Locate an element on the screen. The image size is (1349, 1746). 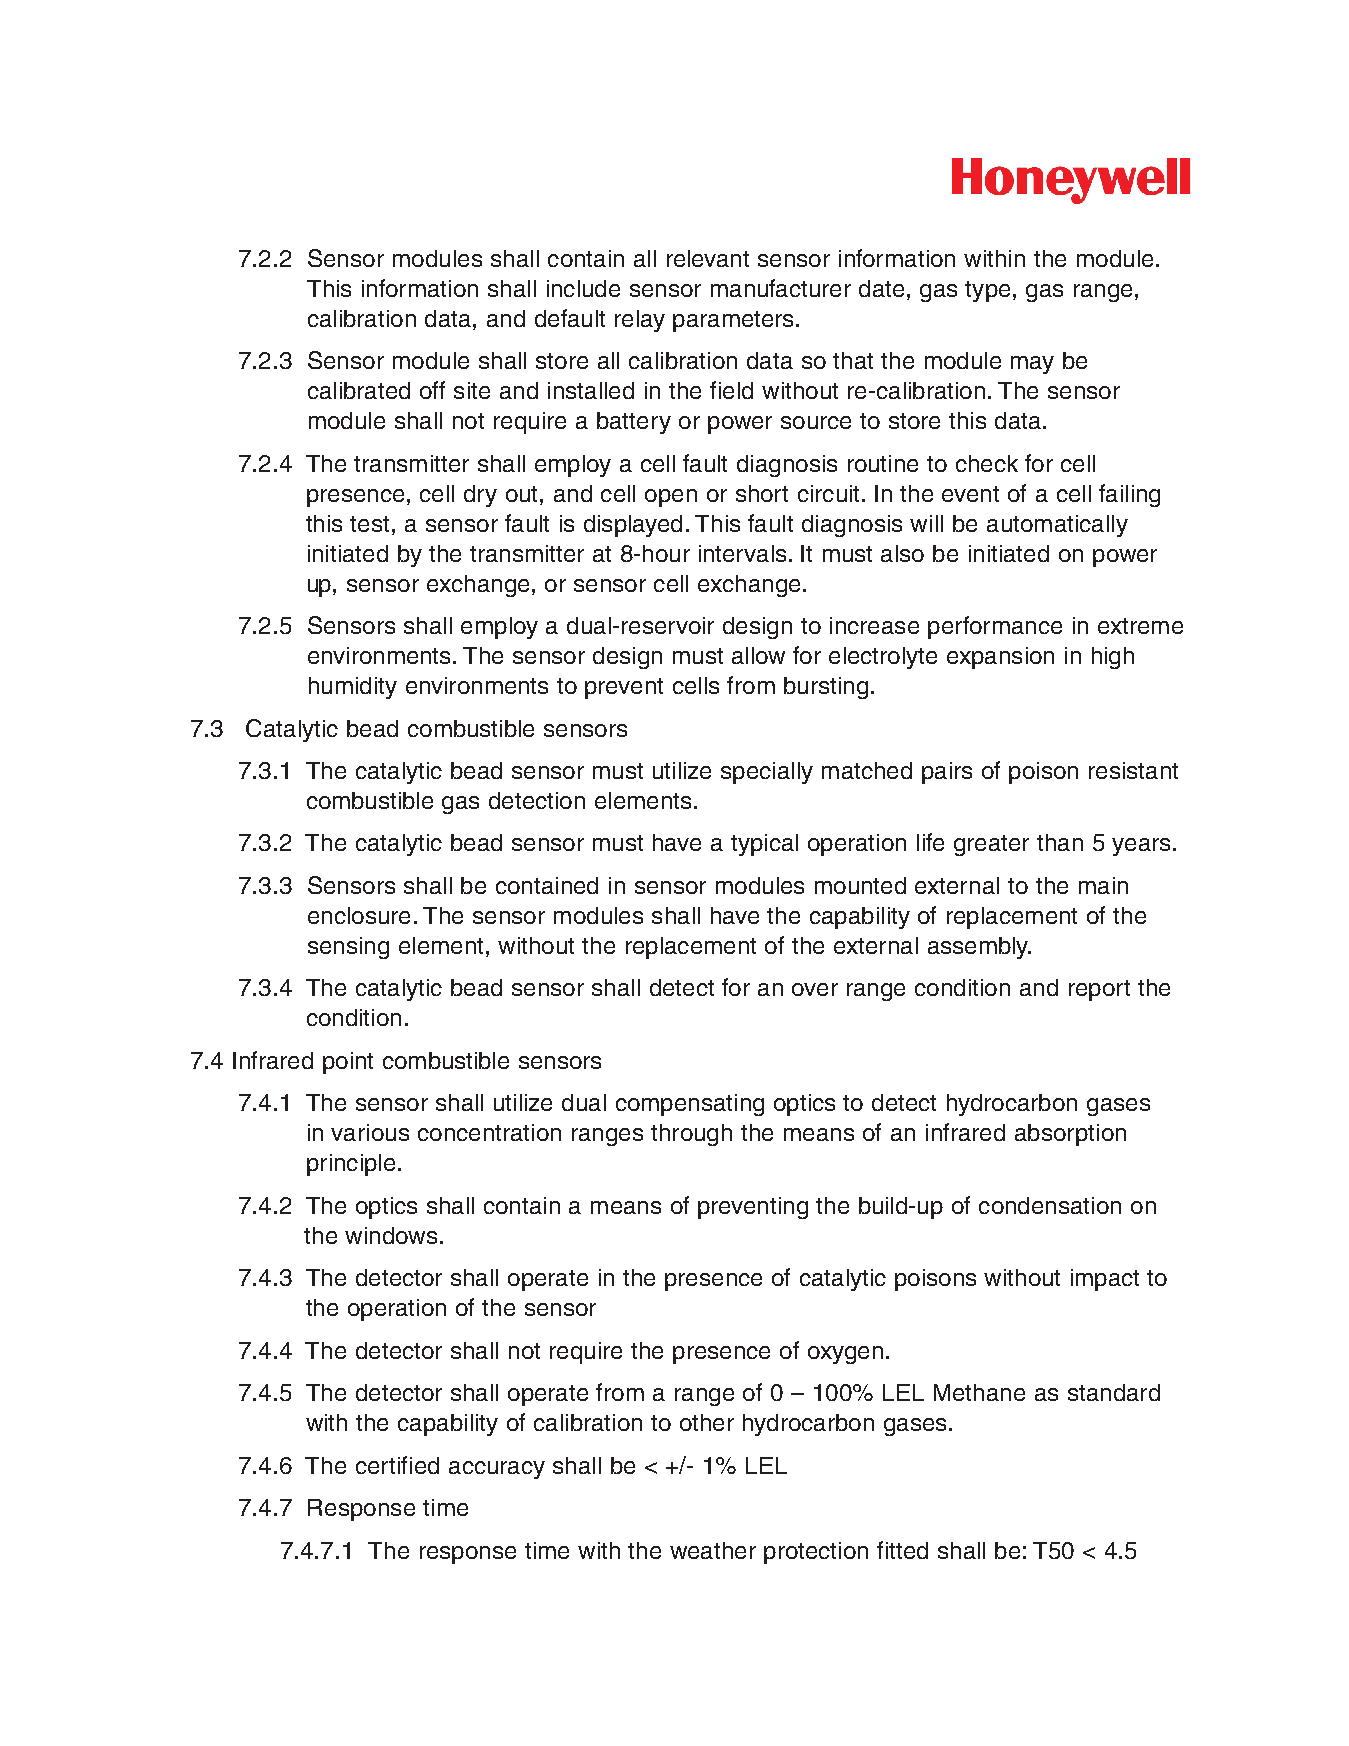
through is located at coordinates (691, 1135).
